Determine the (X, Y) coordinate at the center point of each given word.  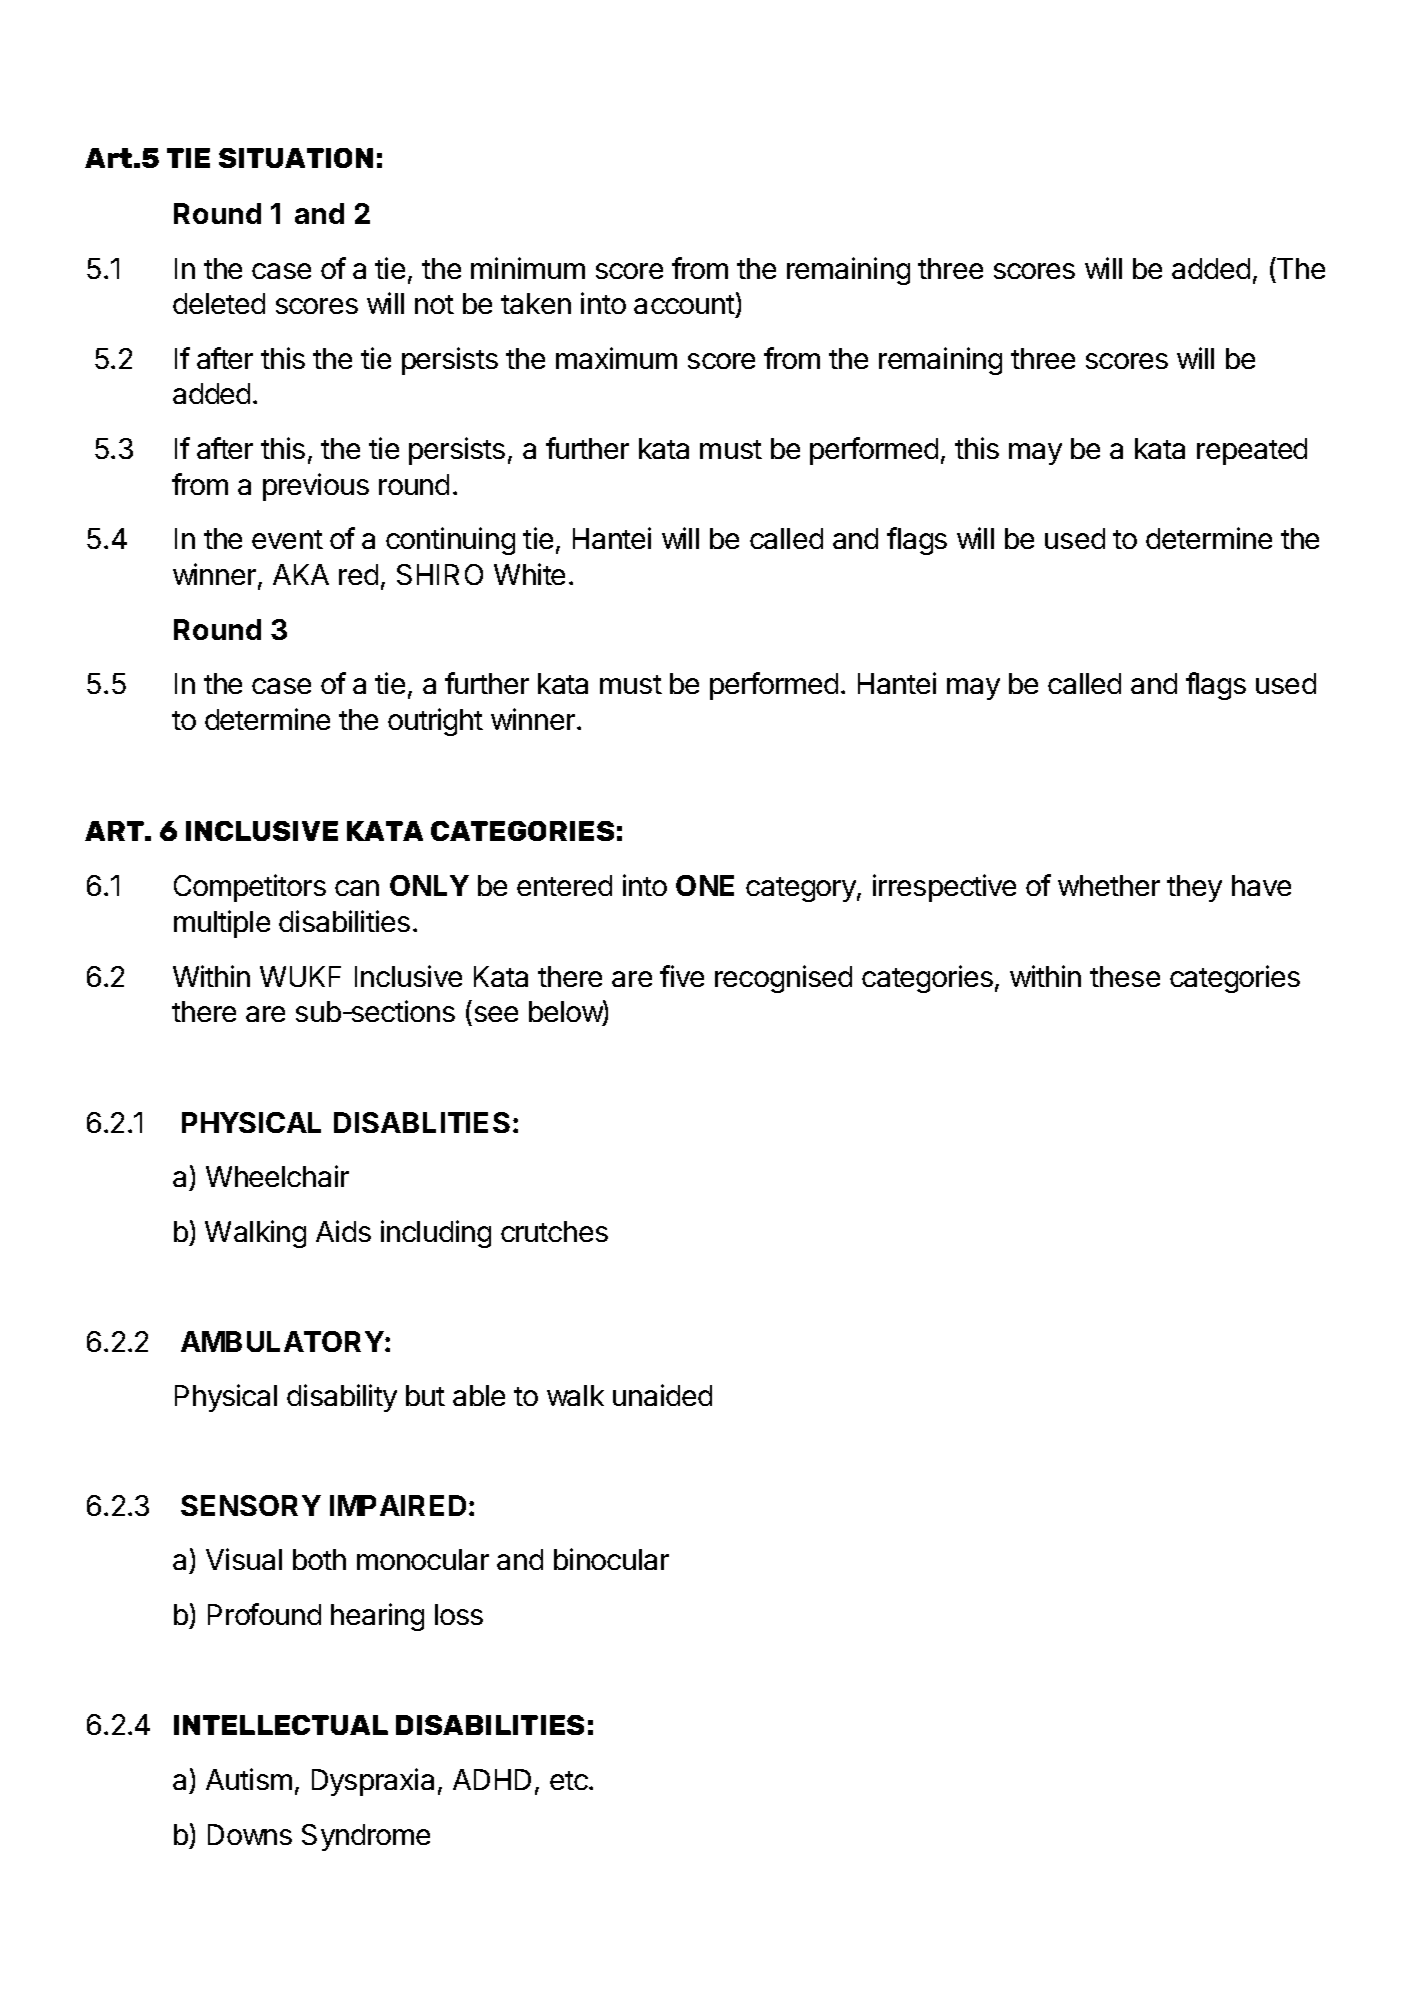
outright (435, 722)
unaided (662, 1395)
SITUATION (296, 158)
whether (1109, 885)
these (1125, 976)
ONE (705, 885)
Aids (343, 1231)
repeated (1252, 451)
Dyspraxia (373, 1782)
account (685, 306)
